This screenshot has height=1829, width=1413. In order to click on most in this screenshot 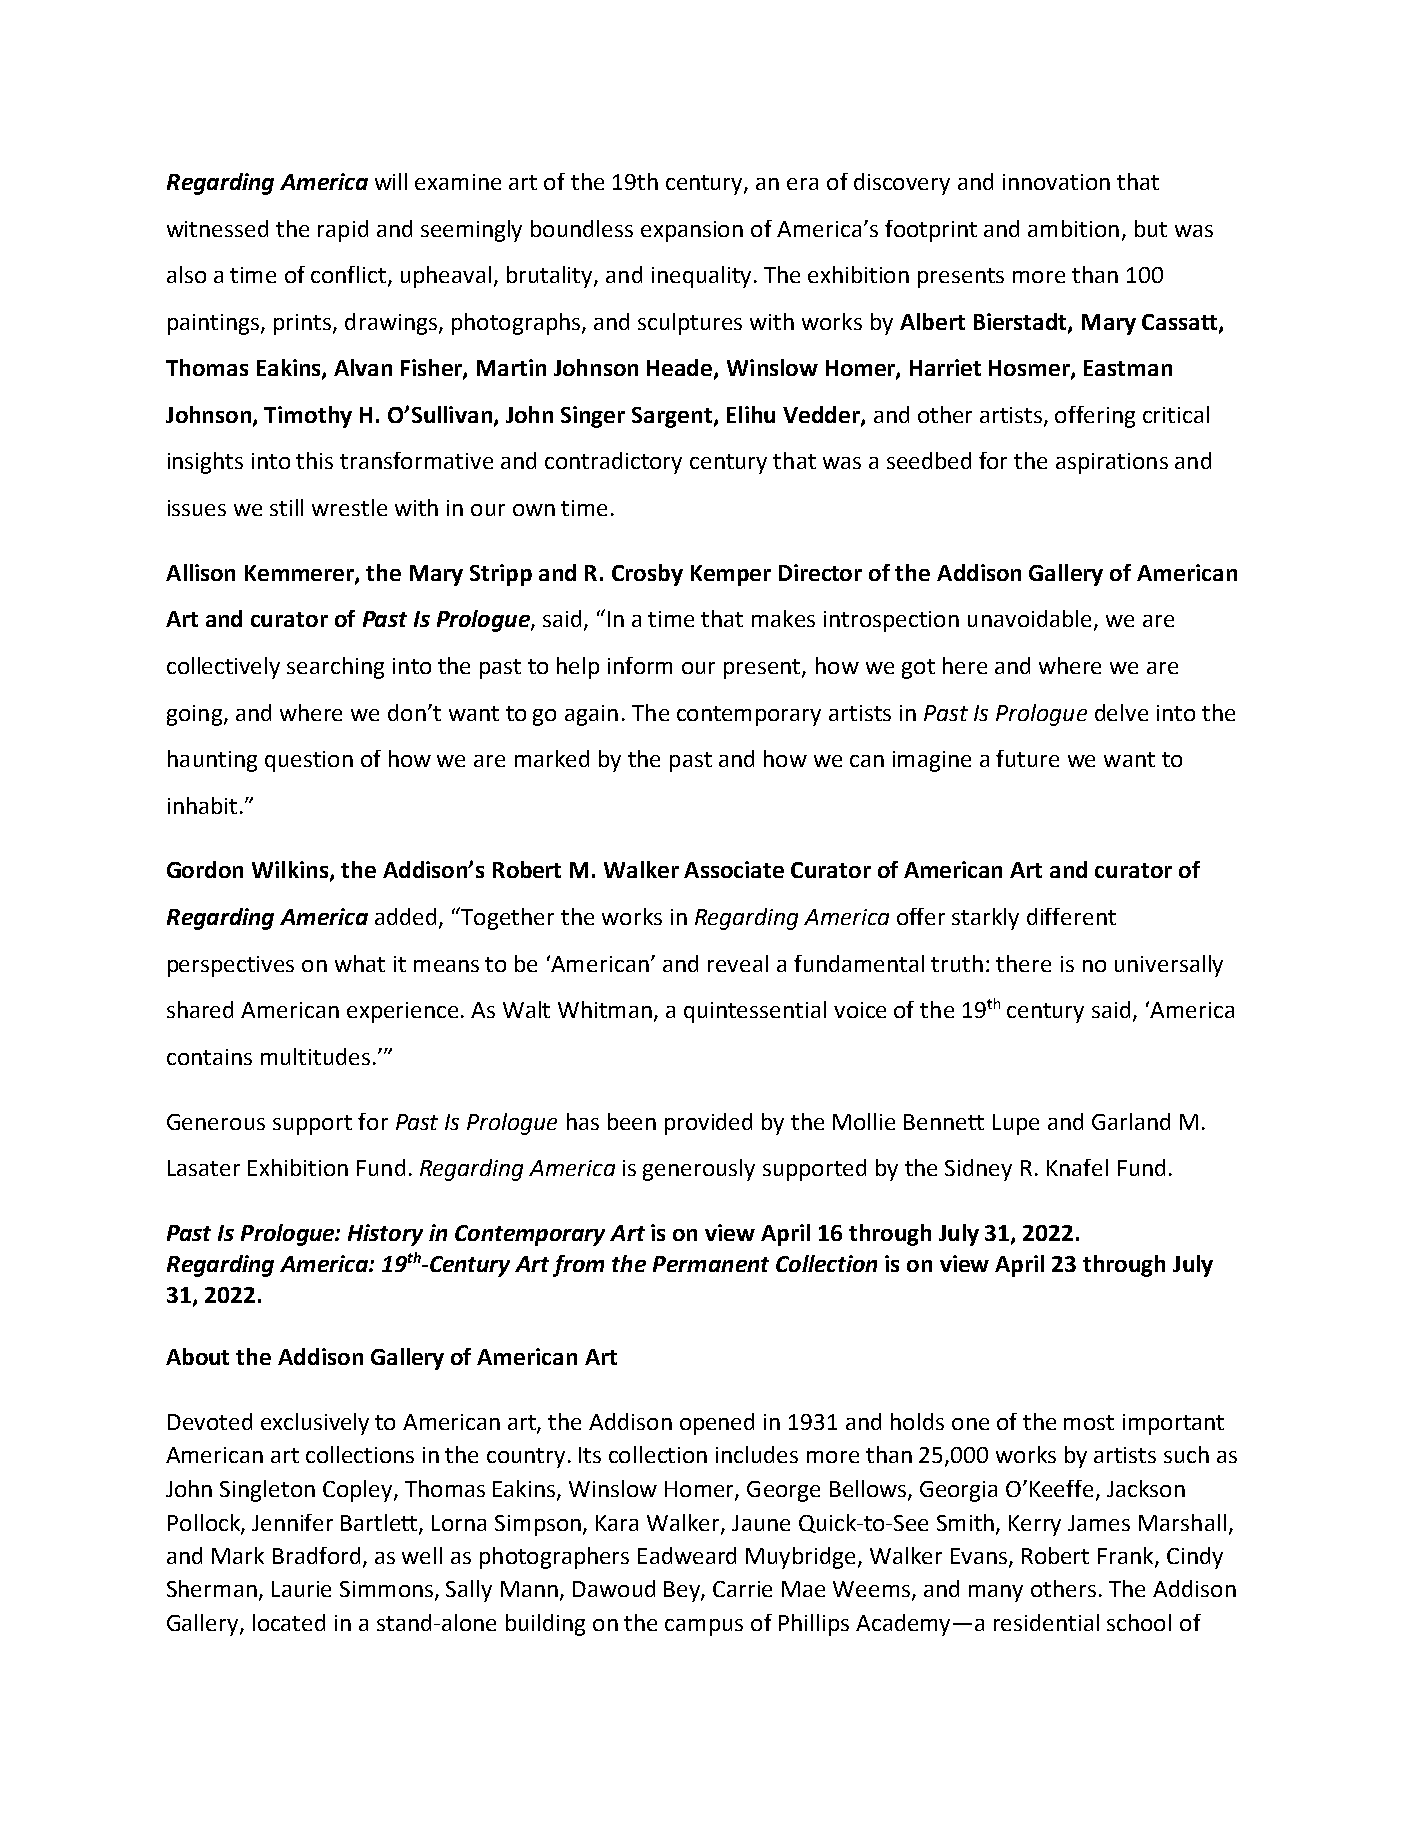, I will do `click(1089, 1422)`.
